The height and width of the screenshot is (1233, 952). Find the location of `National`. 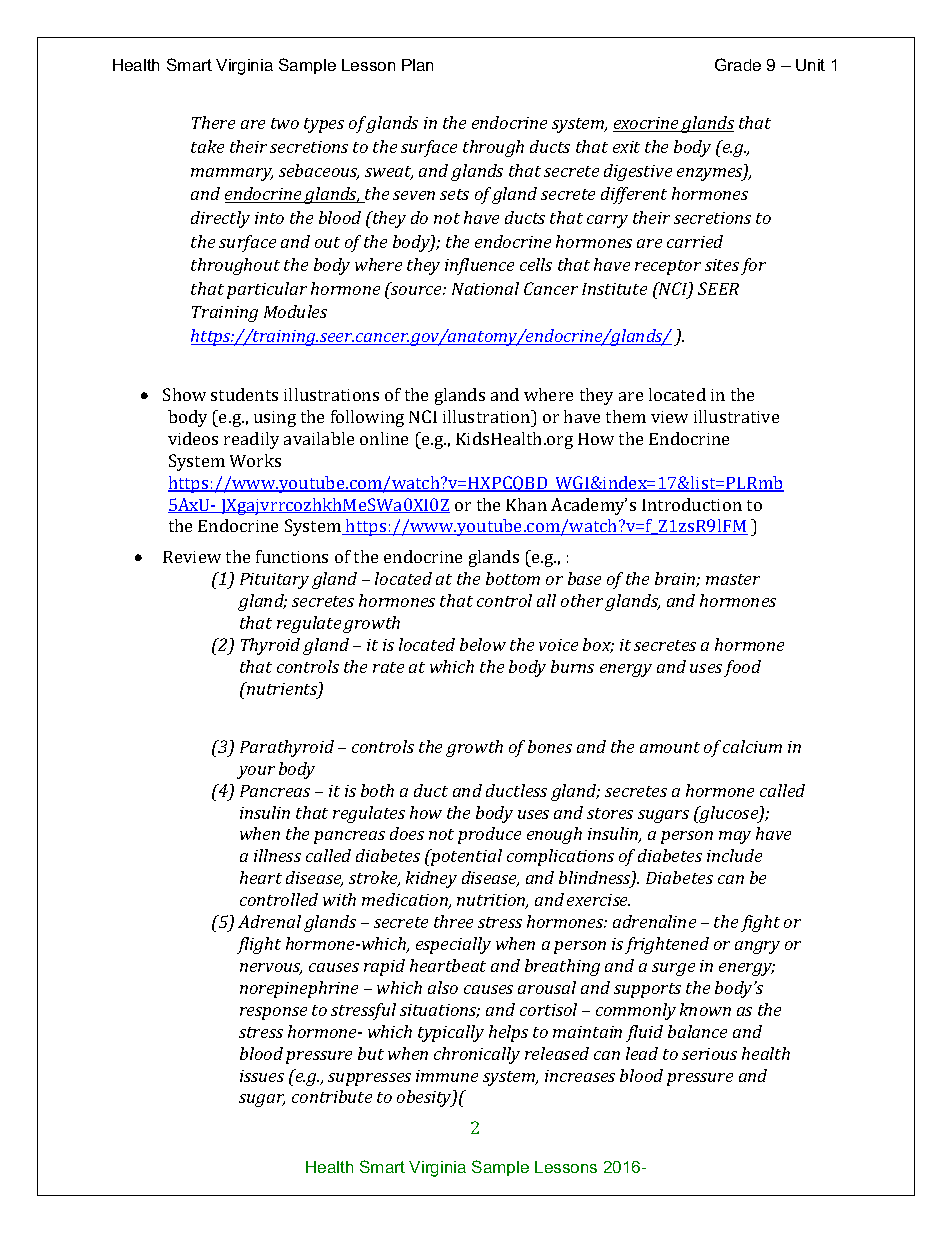

National is located at coordinates (485, 288).
